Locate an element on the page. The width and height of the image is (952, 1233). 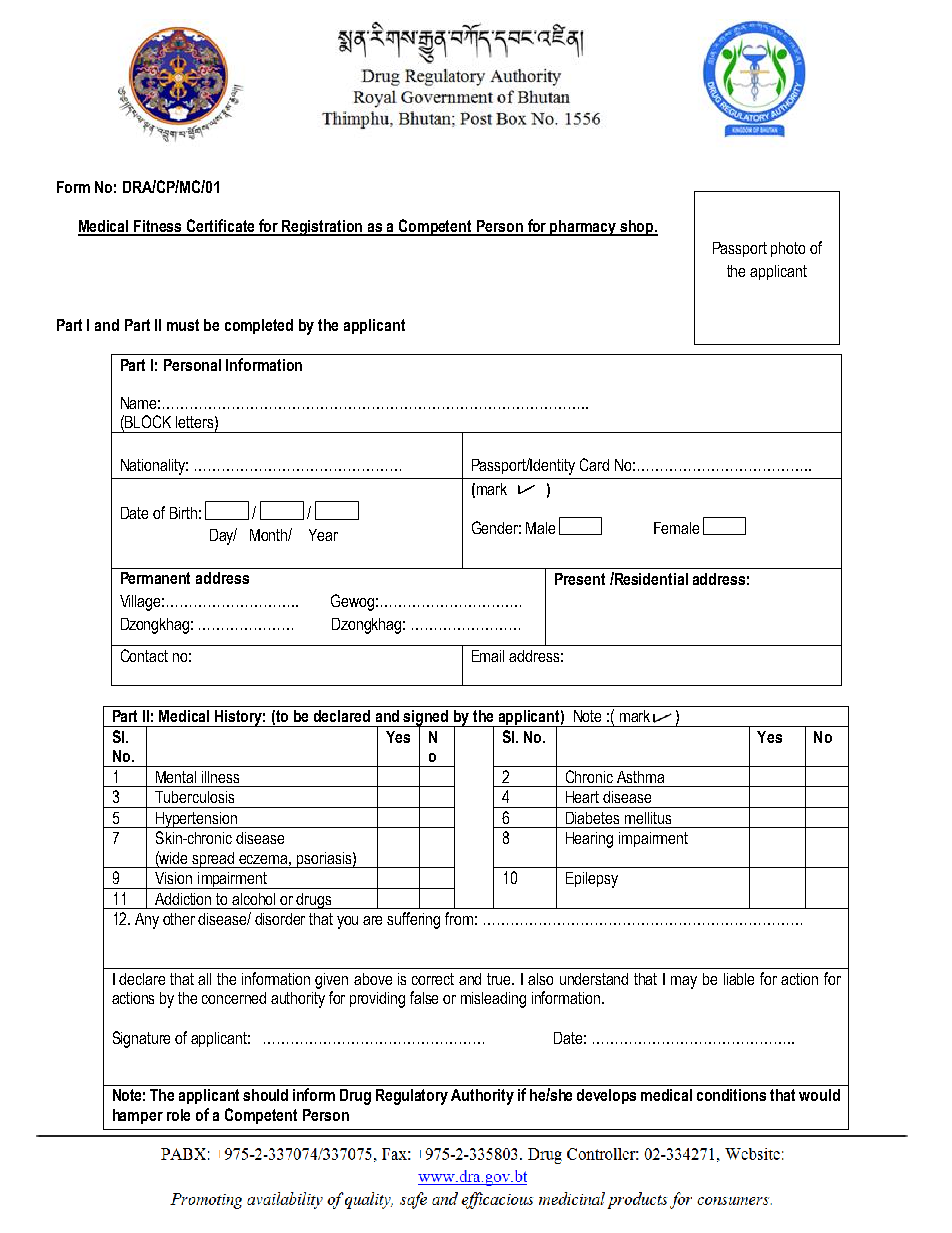
Contact is located at coordinates (144, 655).
